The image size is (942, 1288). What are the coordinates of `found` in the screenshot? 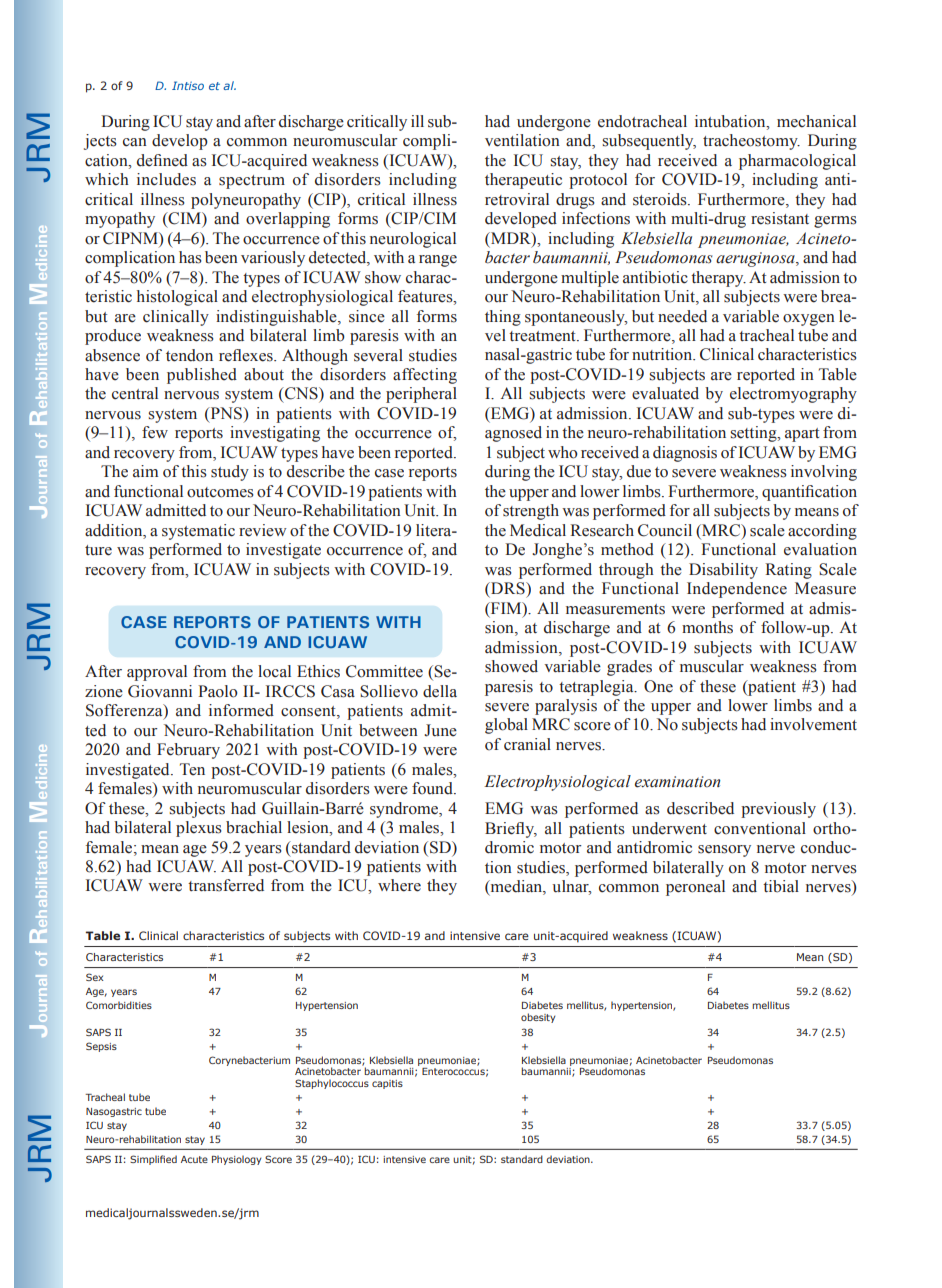 It's located at (433, 788).
